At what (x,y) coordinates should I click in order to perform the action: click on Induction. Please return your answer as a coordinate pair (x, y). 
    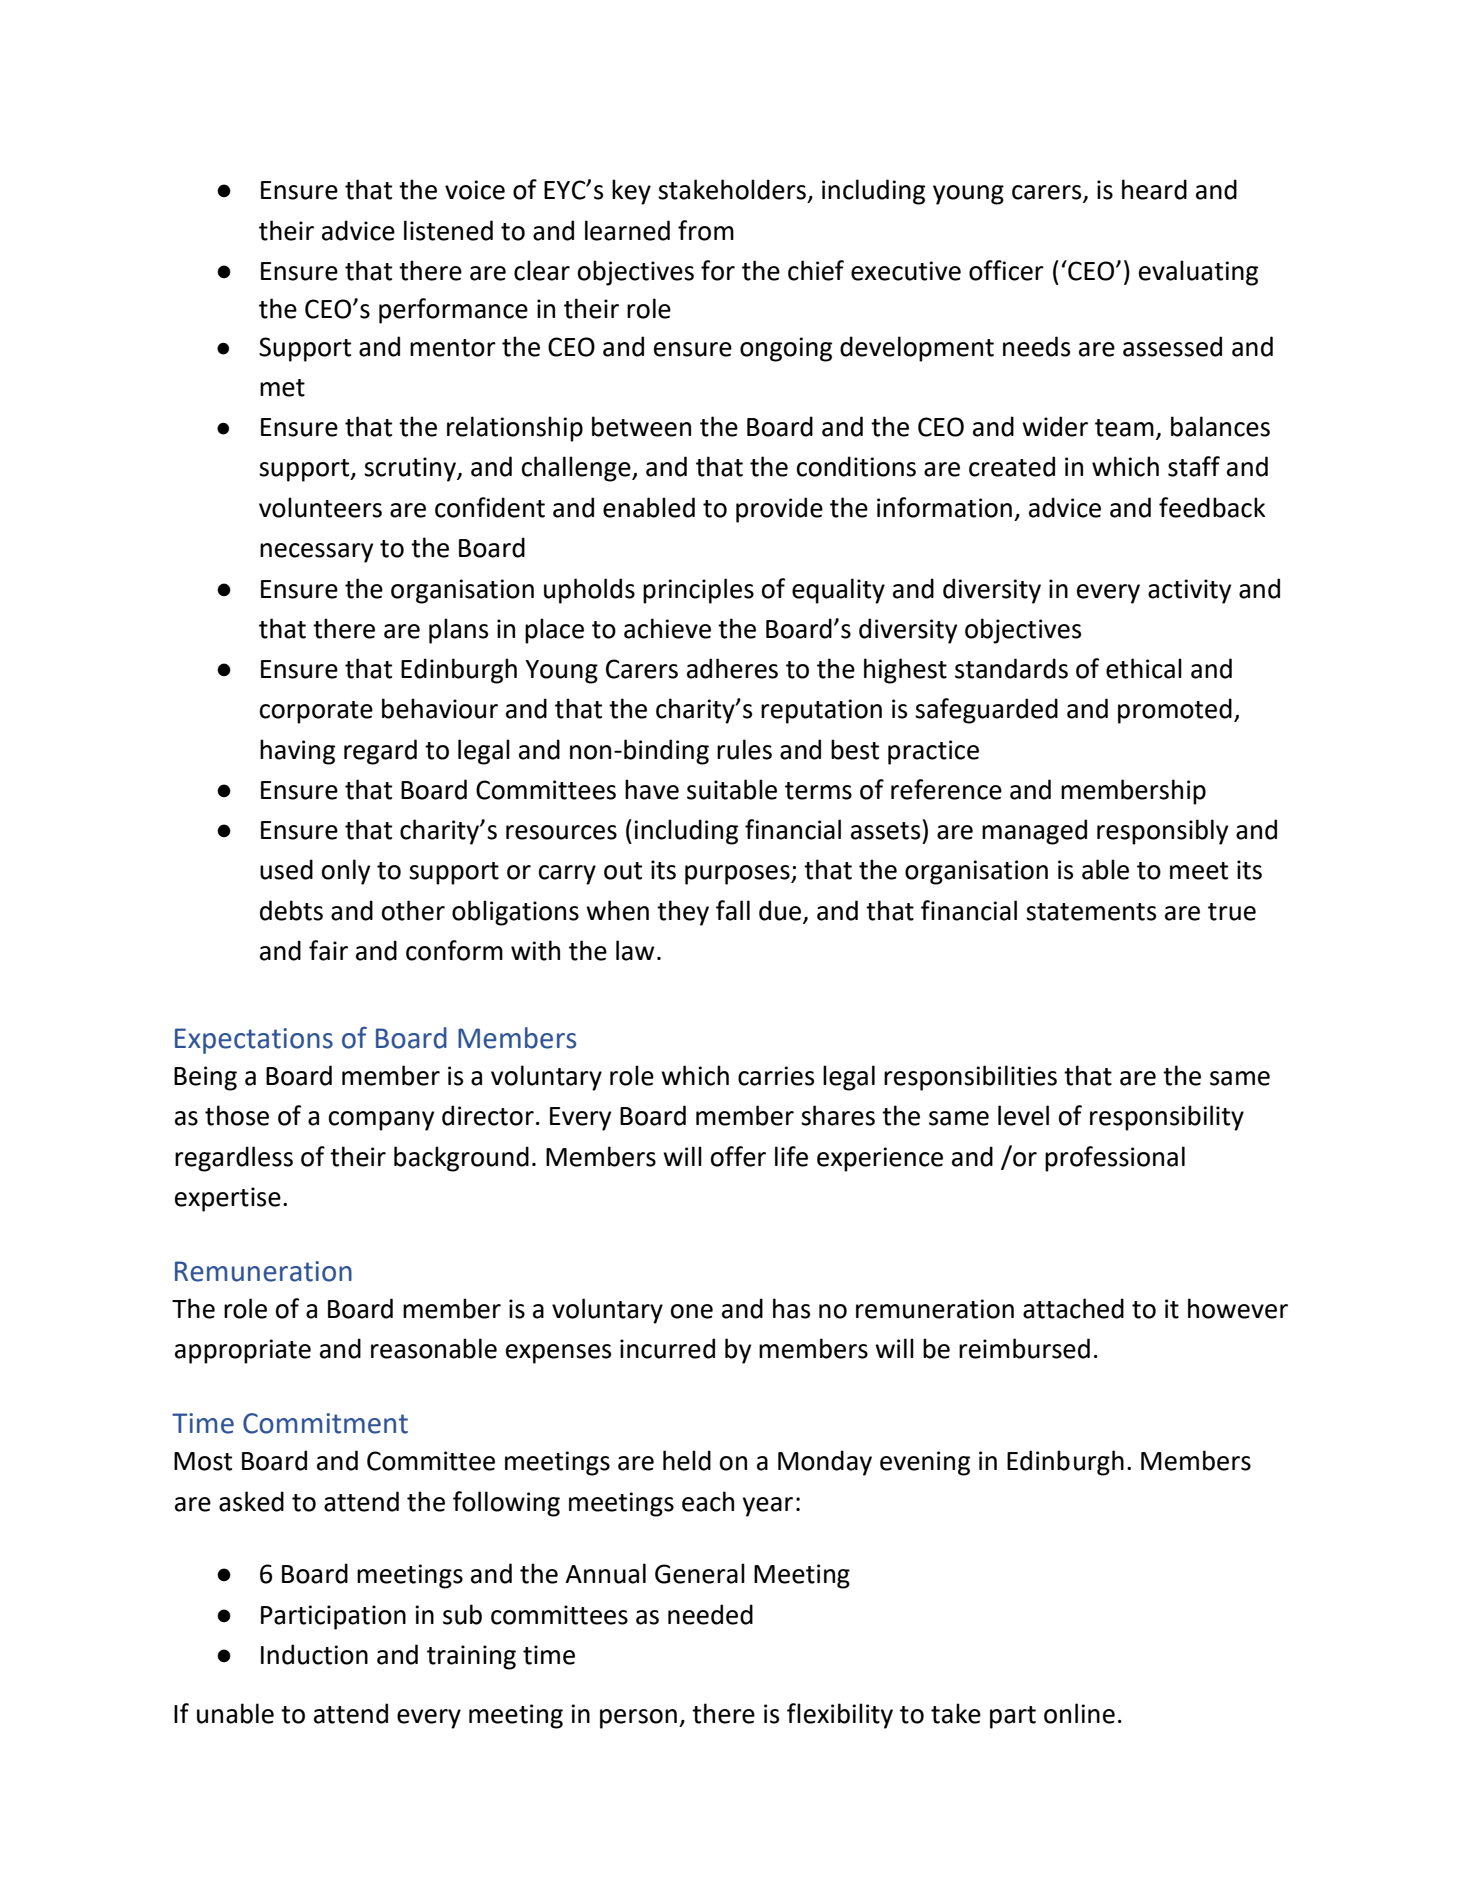
    Looking at the image, I should click on (314, 1654).
